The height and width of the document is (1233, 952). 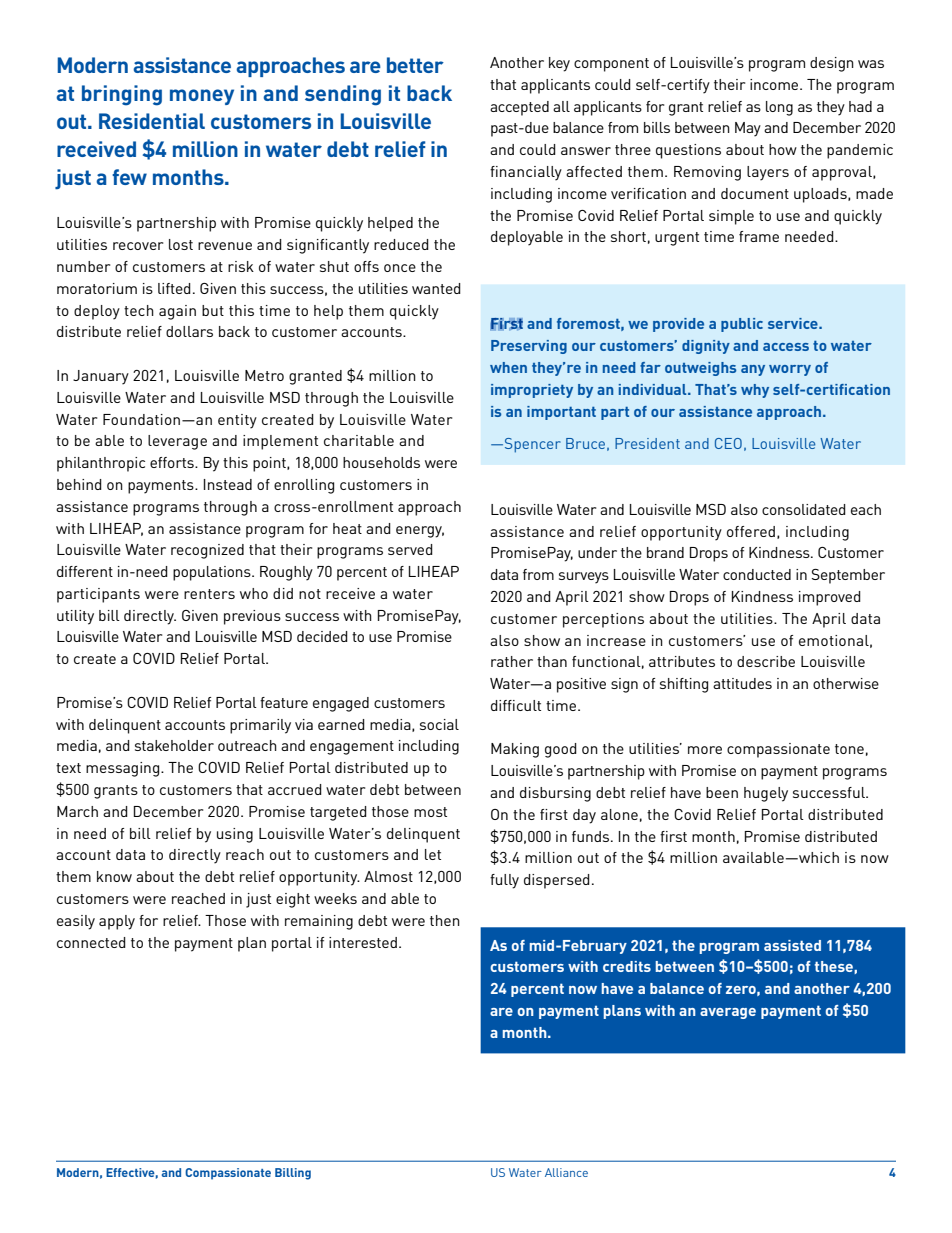 I want to click on dollars, so click(x=189, y=331).
